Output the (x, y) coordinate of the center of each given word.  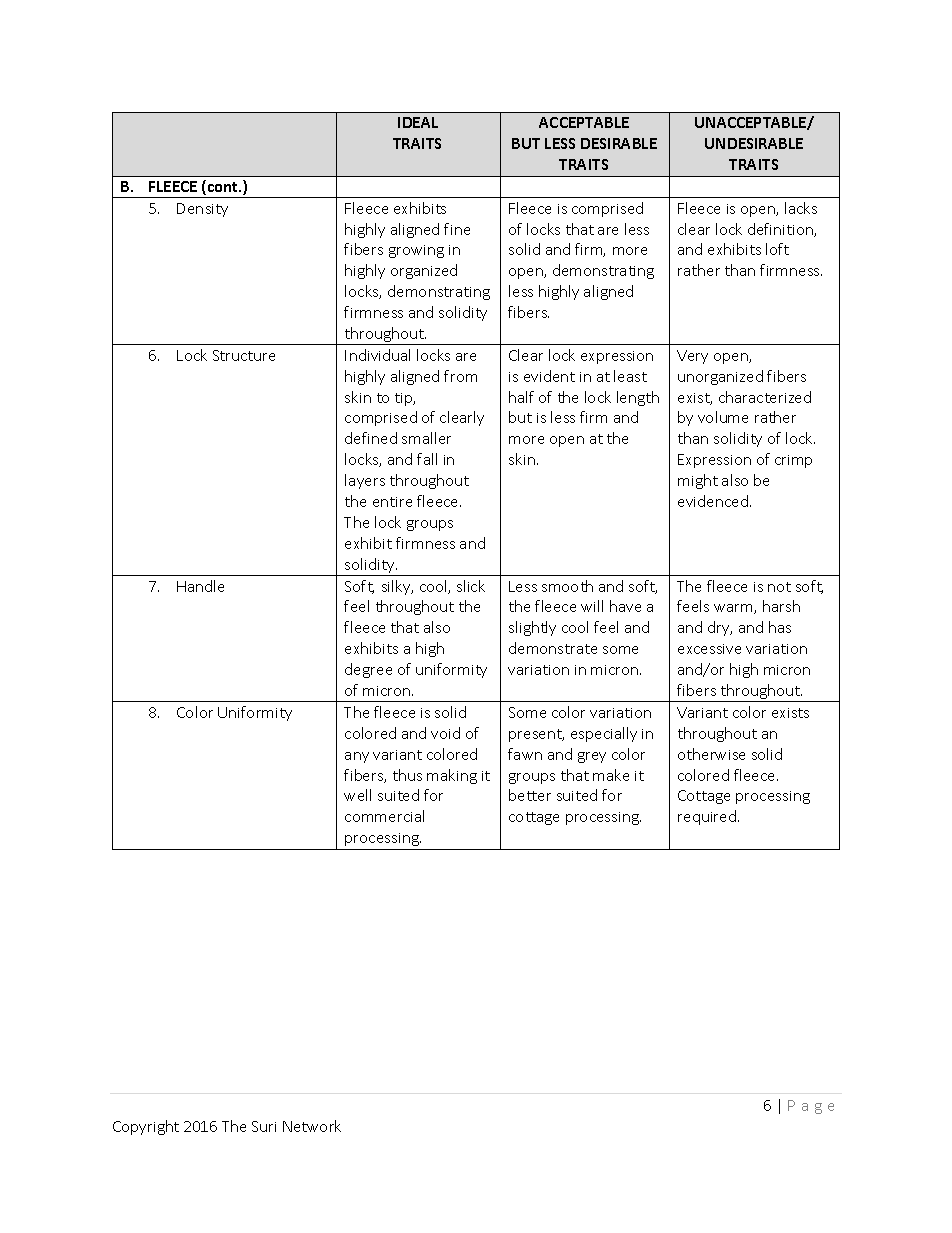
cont (223, 187)
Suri (264, 1126)
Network (312, 1126)
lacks (801, 208)
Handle (200, 586)
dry (720, 628)
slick (471, 586)
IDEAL (418, 122)
